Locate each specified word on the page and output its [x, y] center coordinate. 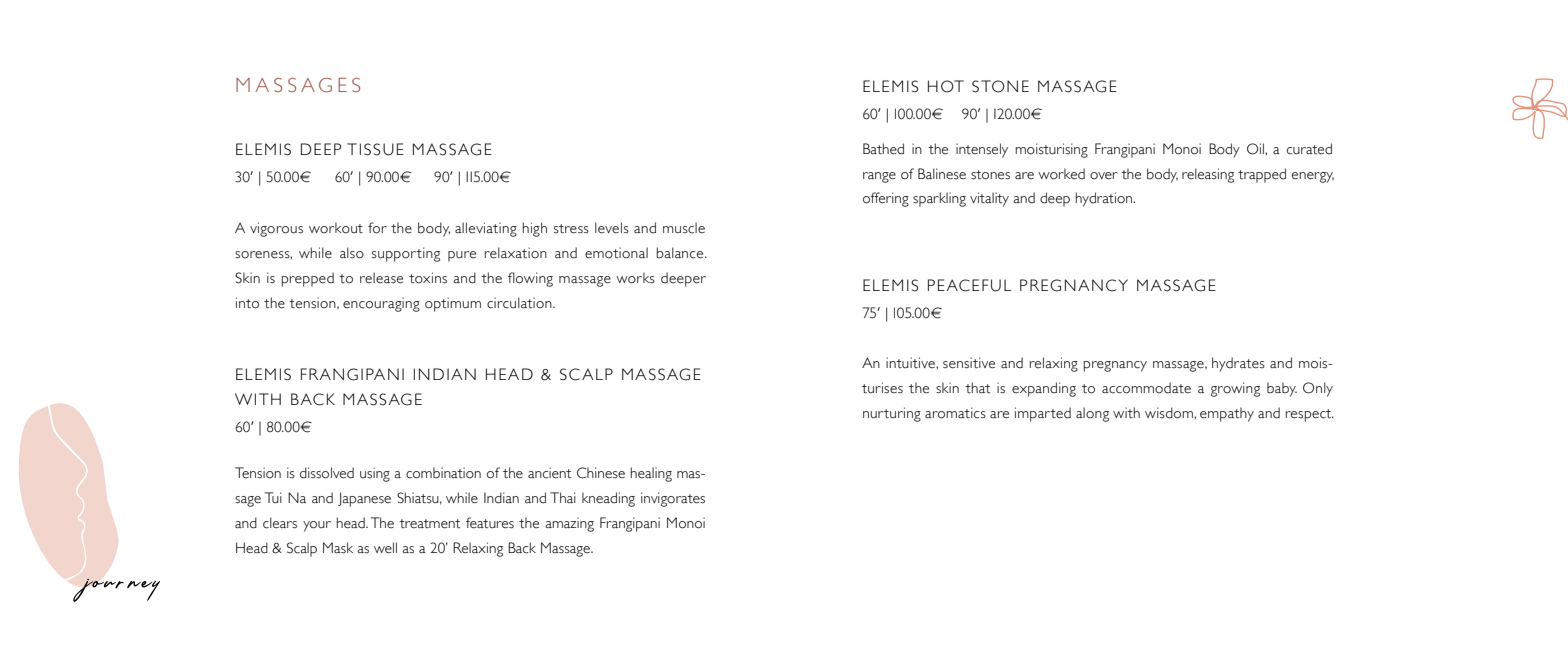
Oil [1256, 149]
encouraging [381, 304]
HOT [946, 86]
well [385, 548]
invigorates [673, 499]
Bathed [883, 149]
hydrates [1238, 364]
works [635, 278]
